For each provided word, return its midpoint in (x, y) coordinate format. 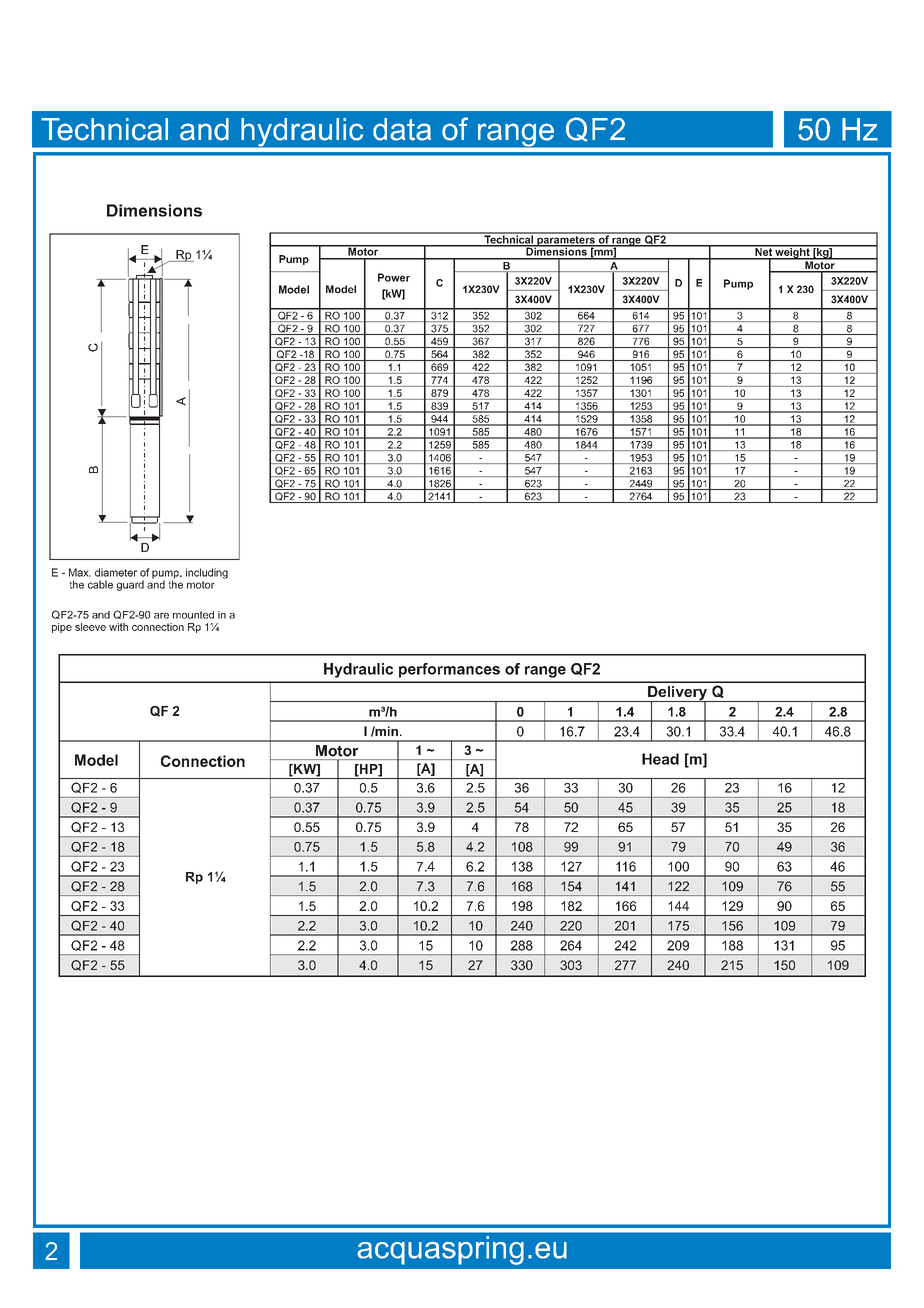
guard (130, 585)
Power (394, 277)
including (207, 573)
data (402, 129)
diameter (116, 572)
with (118, 627)
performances (449, 670)
